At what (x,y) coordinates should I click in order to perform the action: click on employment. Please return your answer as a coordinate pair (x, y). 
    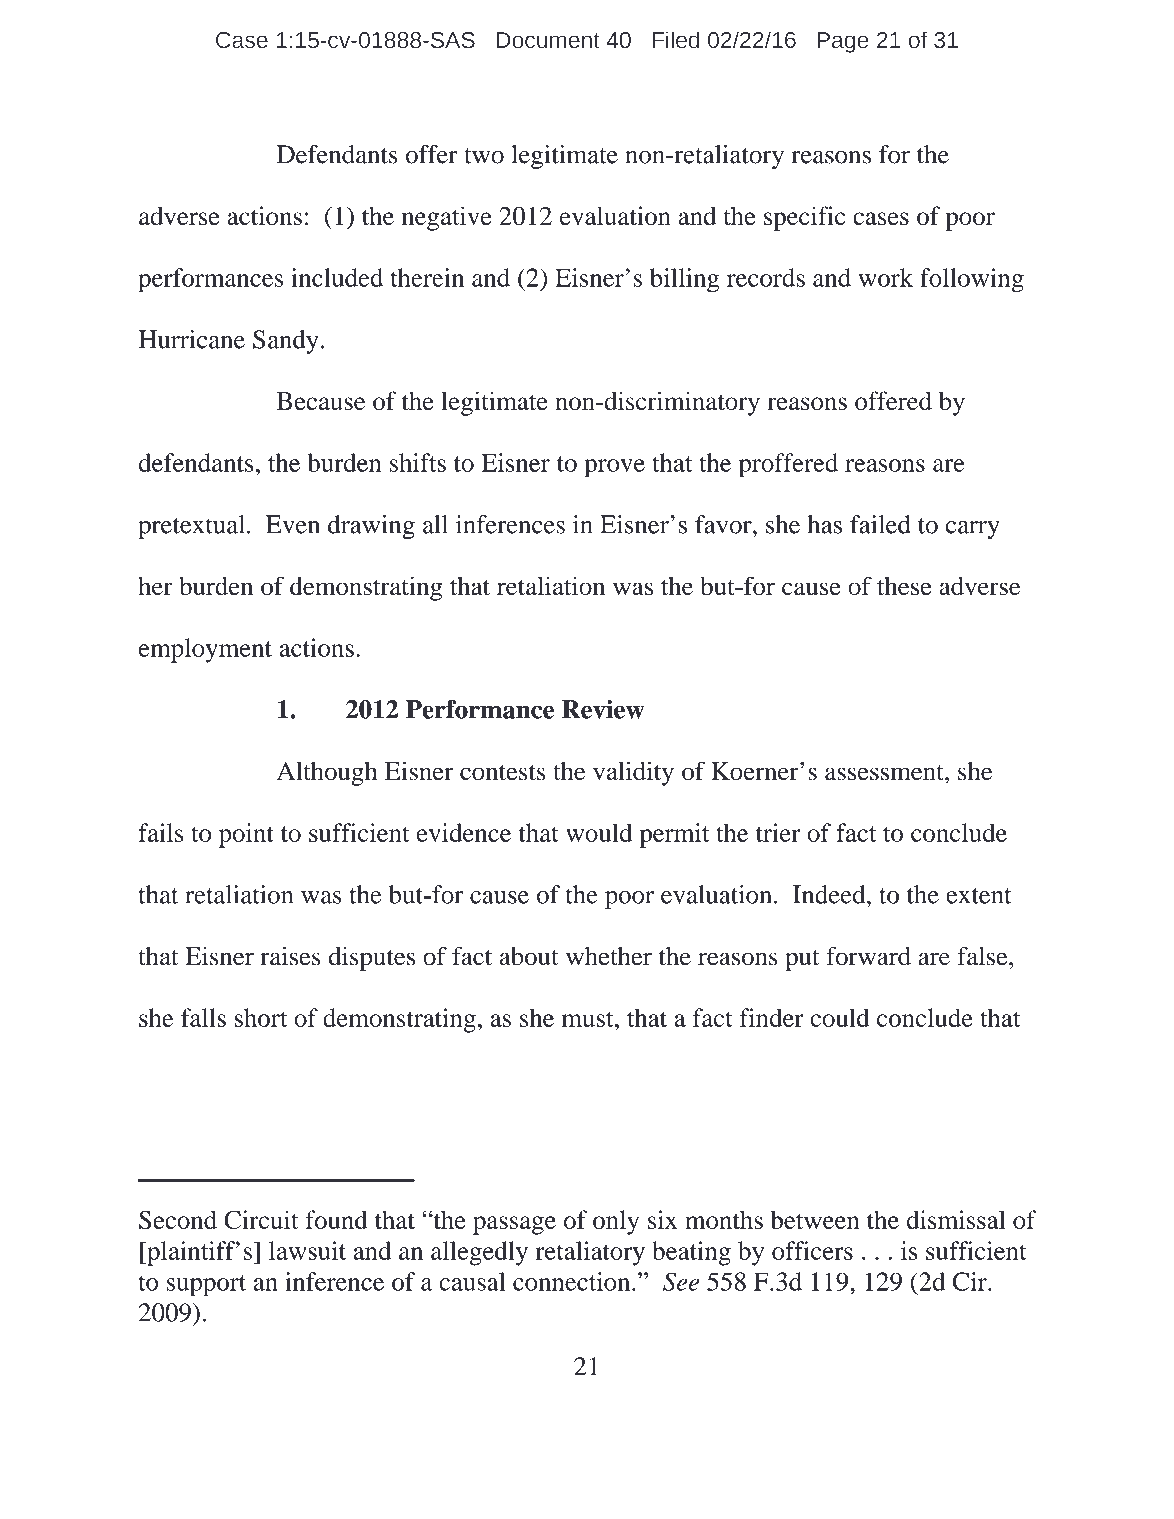
    Looking at the image, I should click on (205, 650).
